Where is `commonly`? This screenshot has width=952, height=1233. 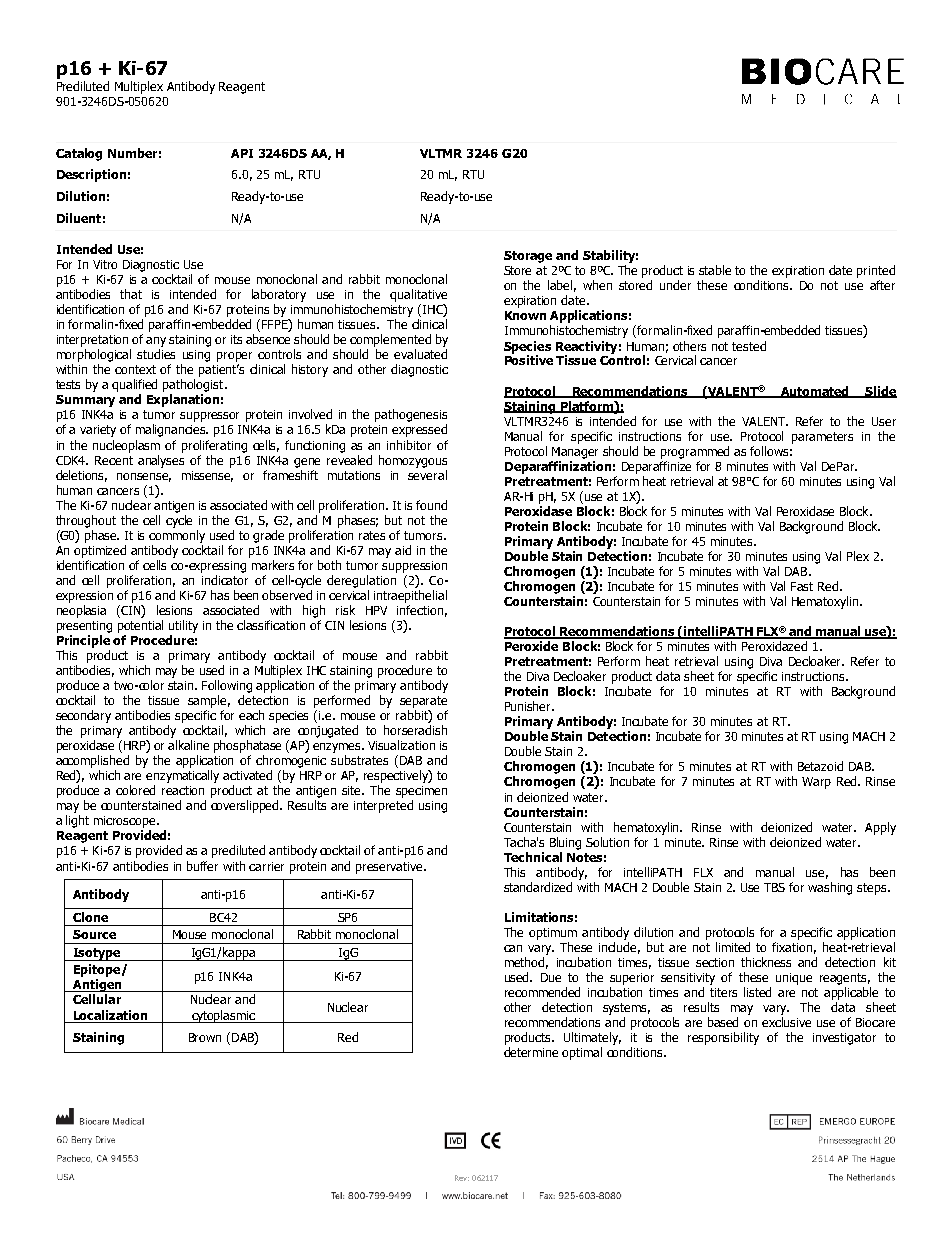 commonly is located at coordinates (177, 536).
